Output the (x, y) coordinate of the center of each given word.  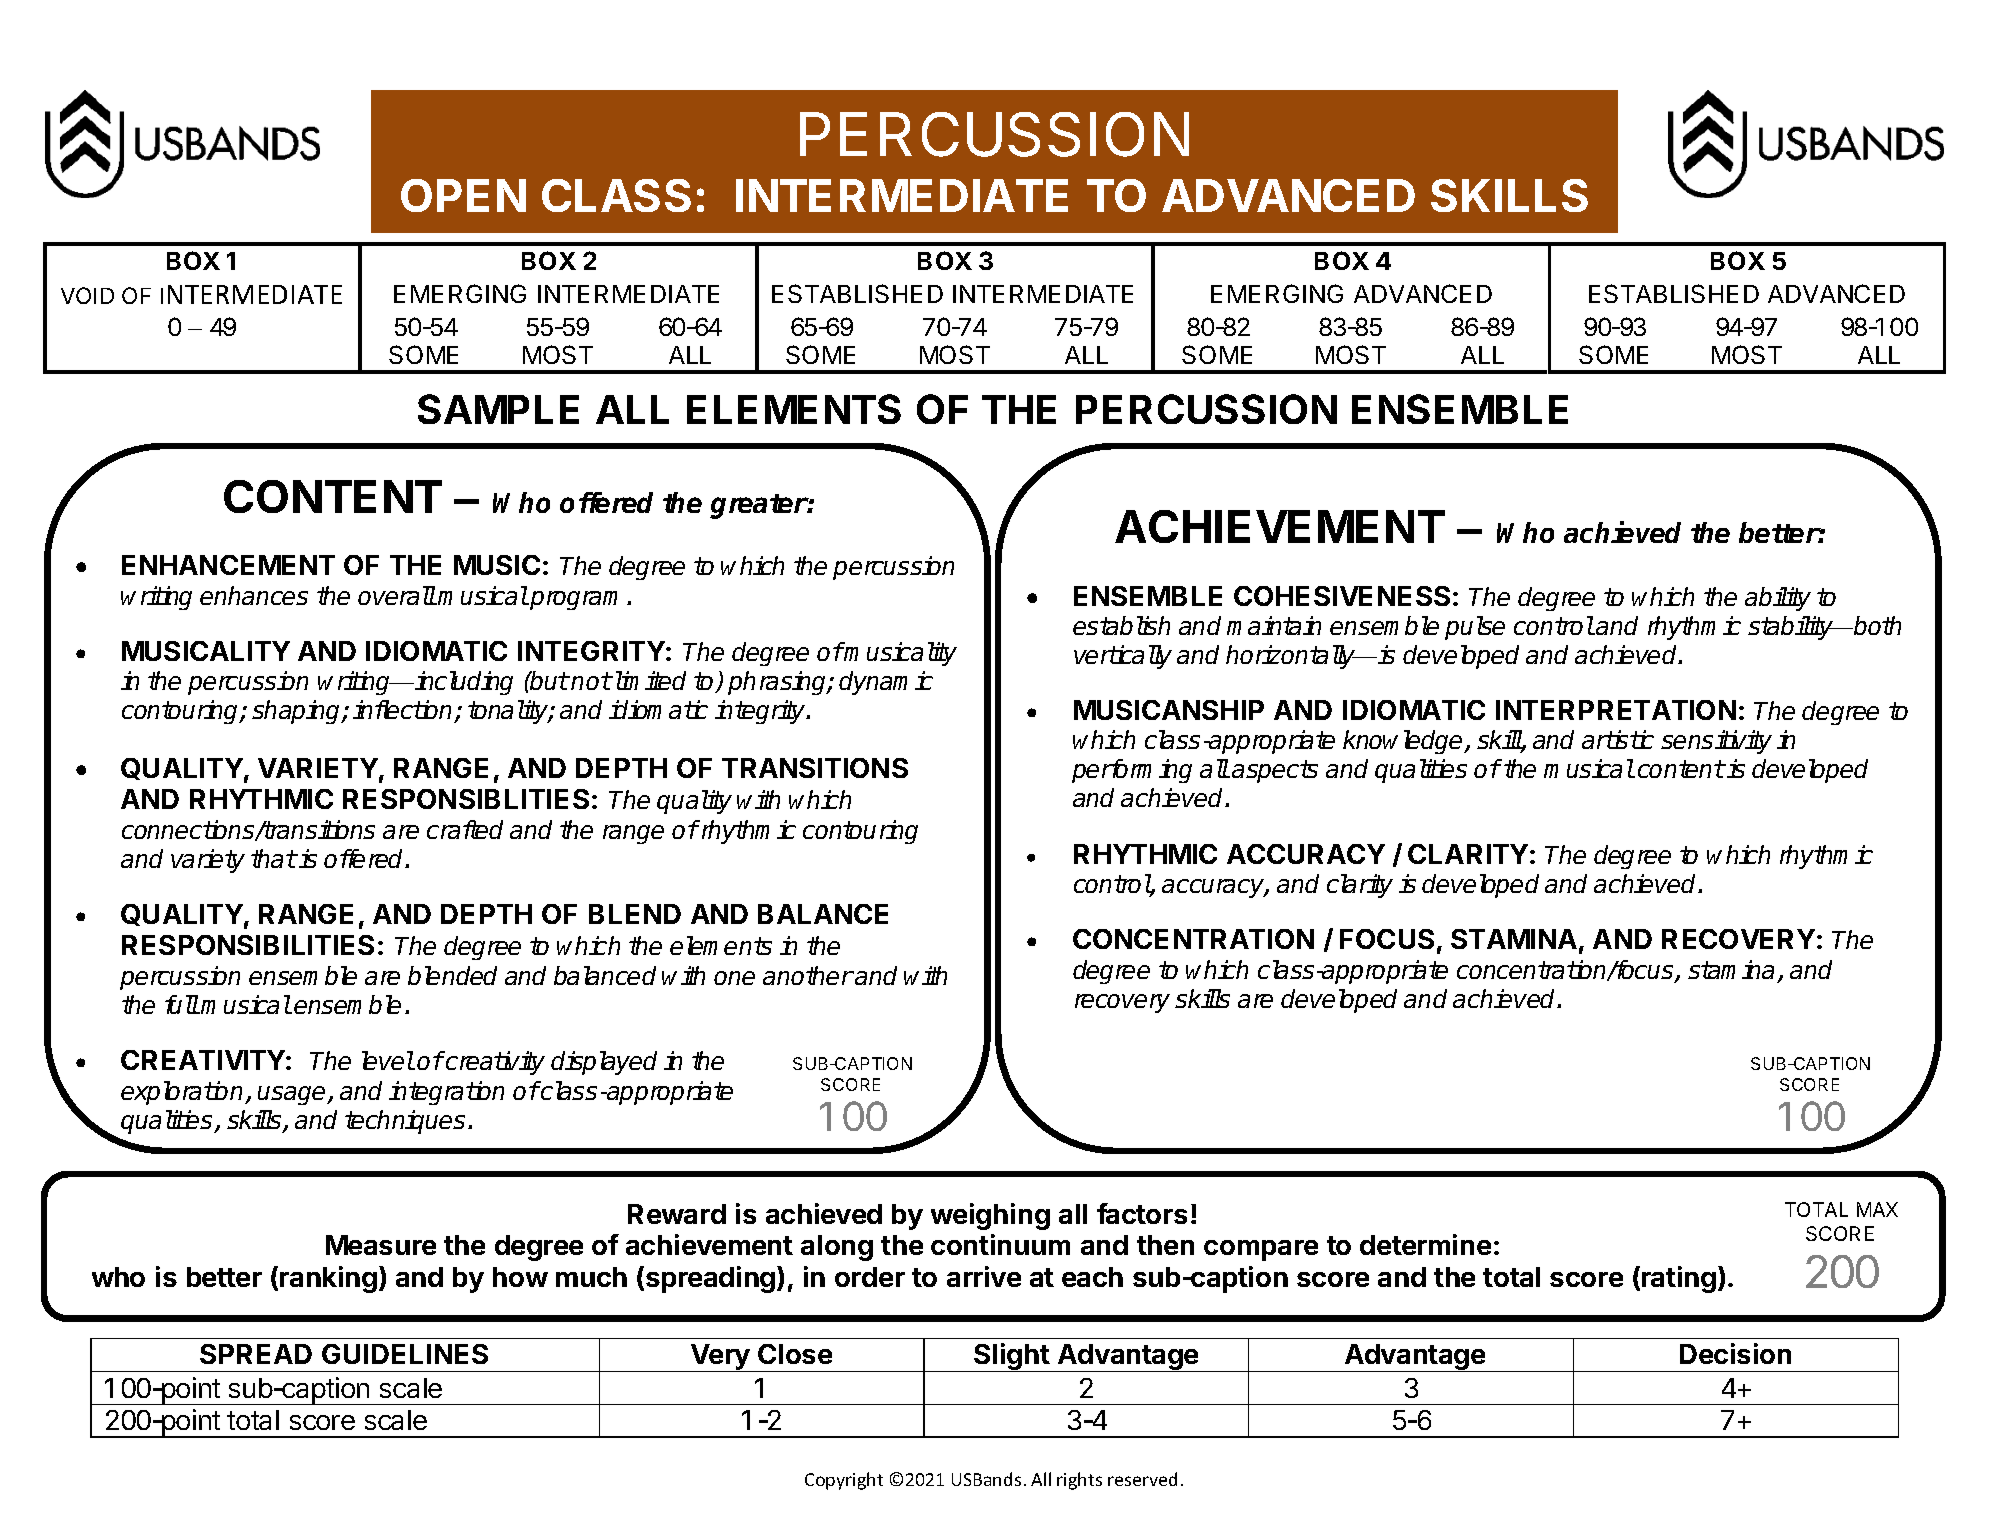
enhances (254, 595)
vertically (1123, 657)
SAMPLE (498, 409)
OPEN (463, 195)
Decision (1735, 1353)
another (808, 975)
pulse (1475, 628)
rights (1079, 1481)
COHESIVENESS (1342, 596)
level (388, 1060)
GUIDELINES (405, 1354)
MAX (1877, 1209)
